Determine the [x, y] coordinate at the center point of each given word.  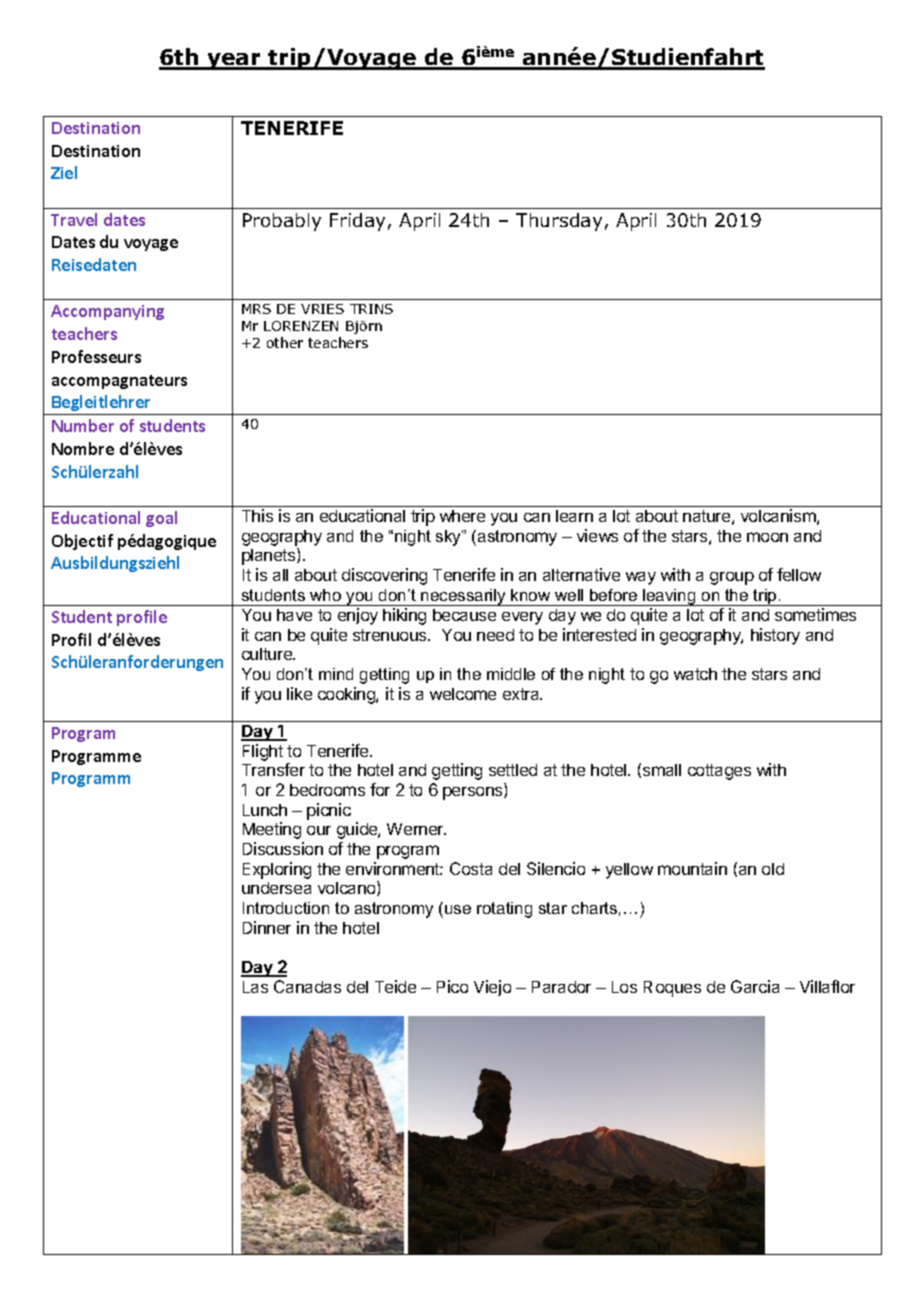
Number [83, 425]
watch [695, 674]
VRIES [322, 309]
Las [255, 987]
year [234, 61]
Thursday [559, 222]
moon [767, 537]
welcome [463, 694]
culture [268, 654]
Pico [452, 986]
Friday [357, 222]
